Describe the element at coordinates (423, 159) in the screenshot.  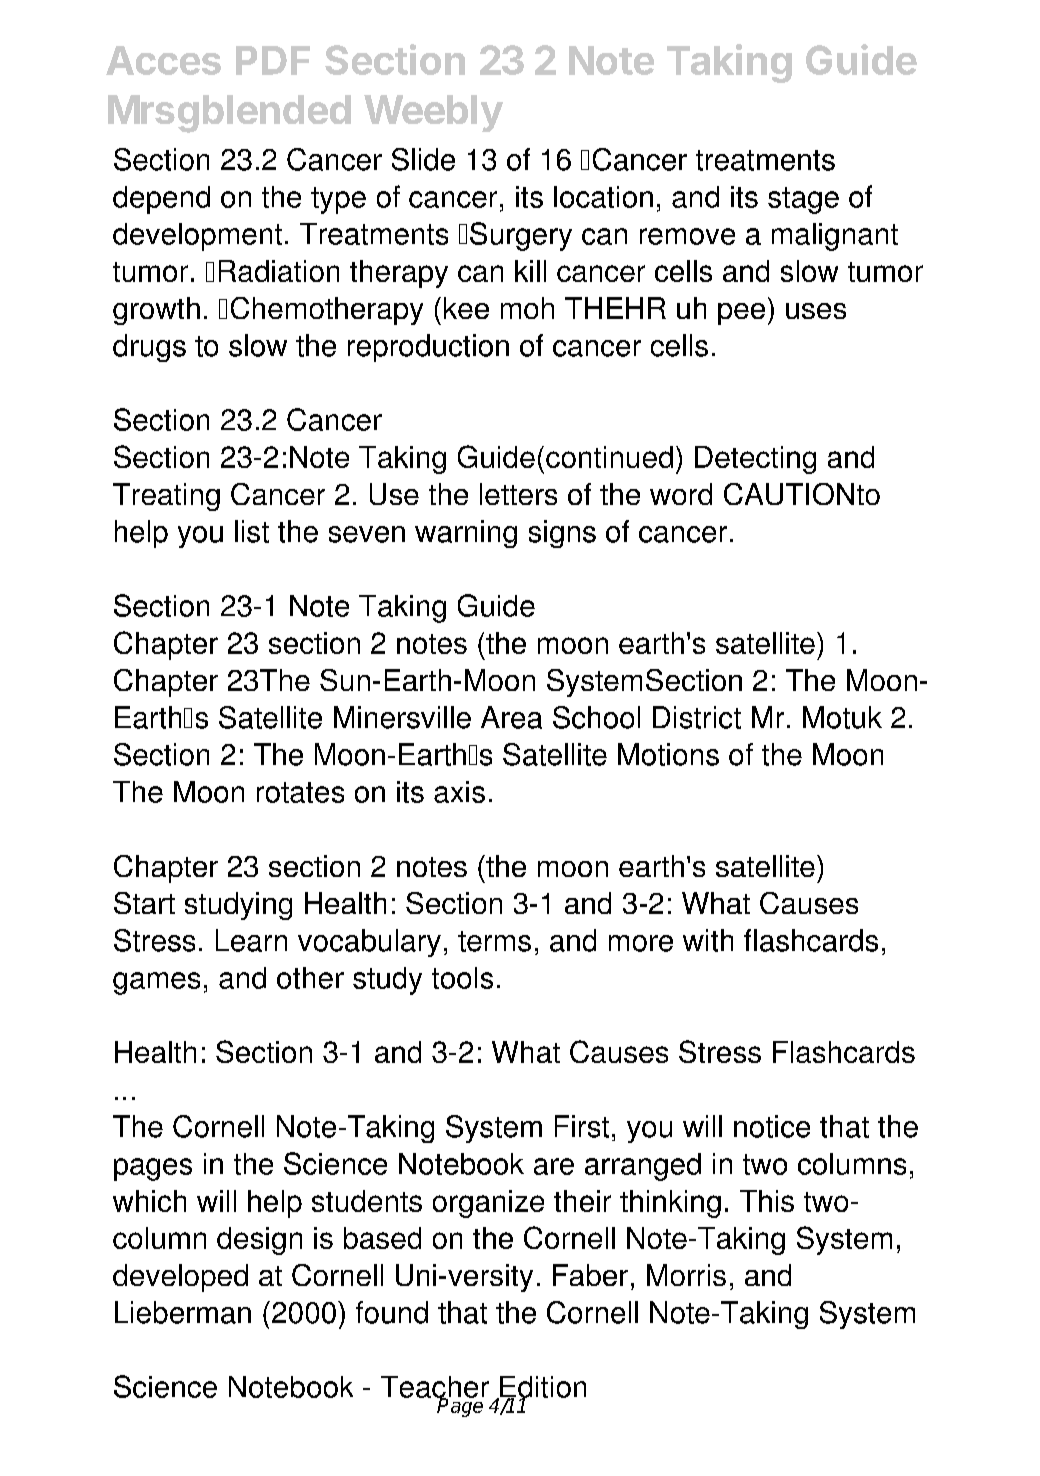
I see `Slide` at that location.
